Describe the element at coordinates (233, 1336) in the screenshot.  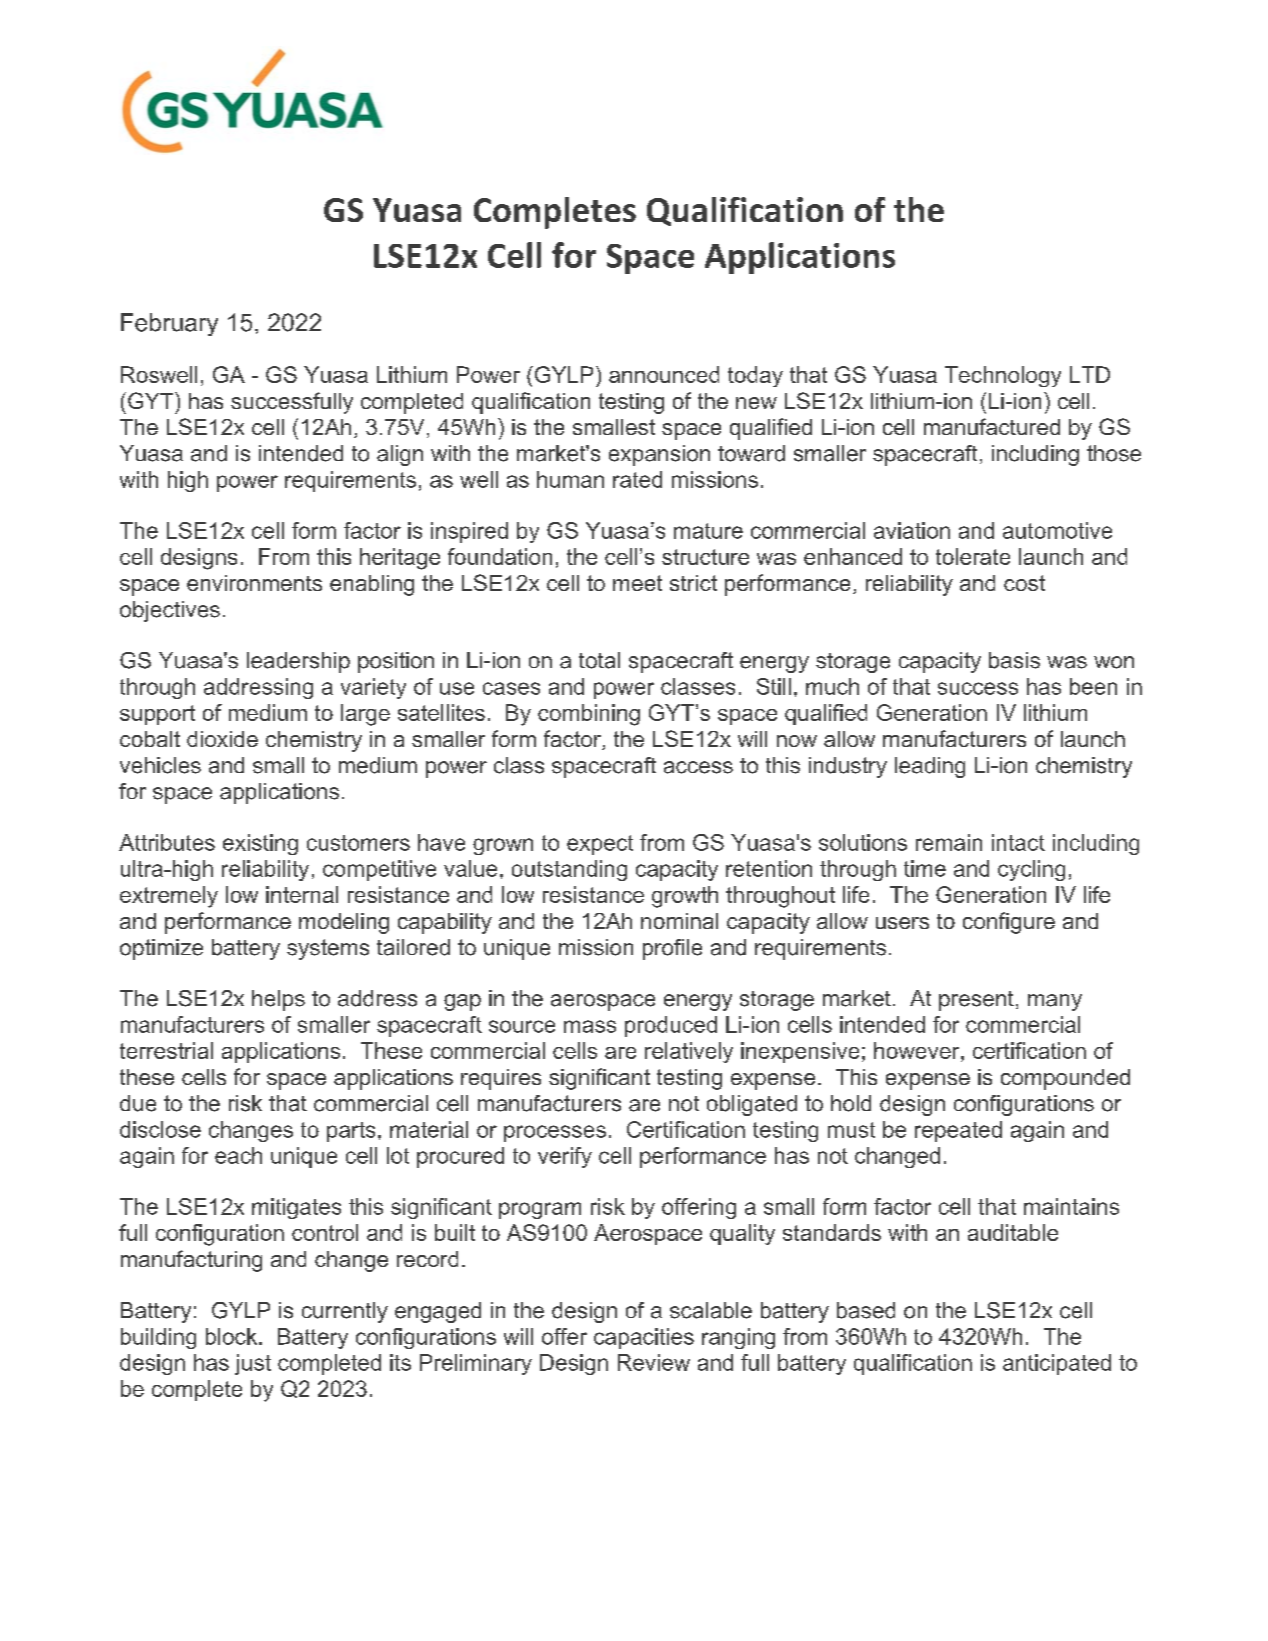
I see `block` at that location.
